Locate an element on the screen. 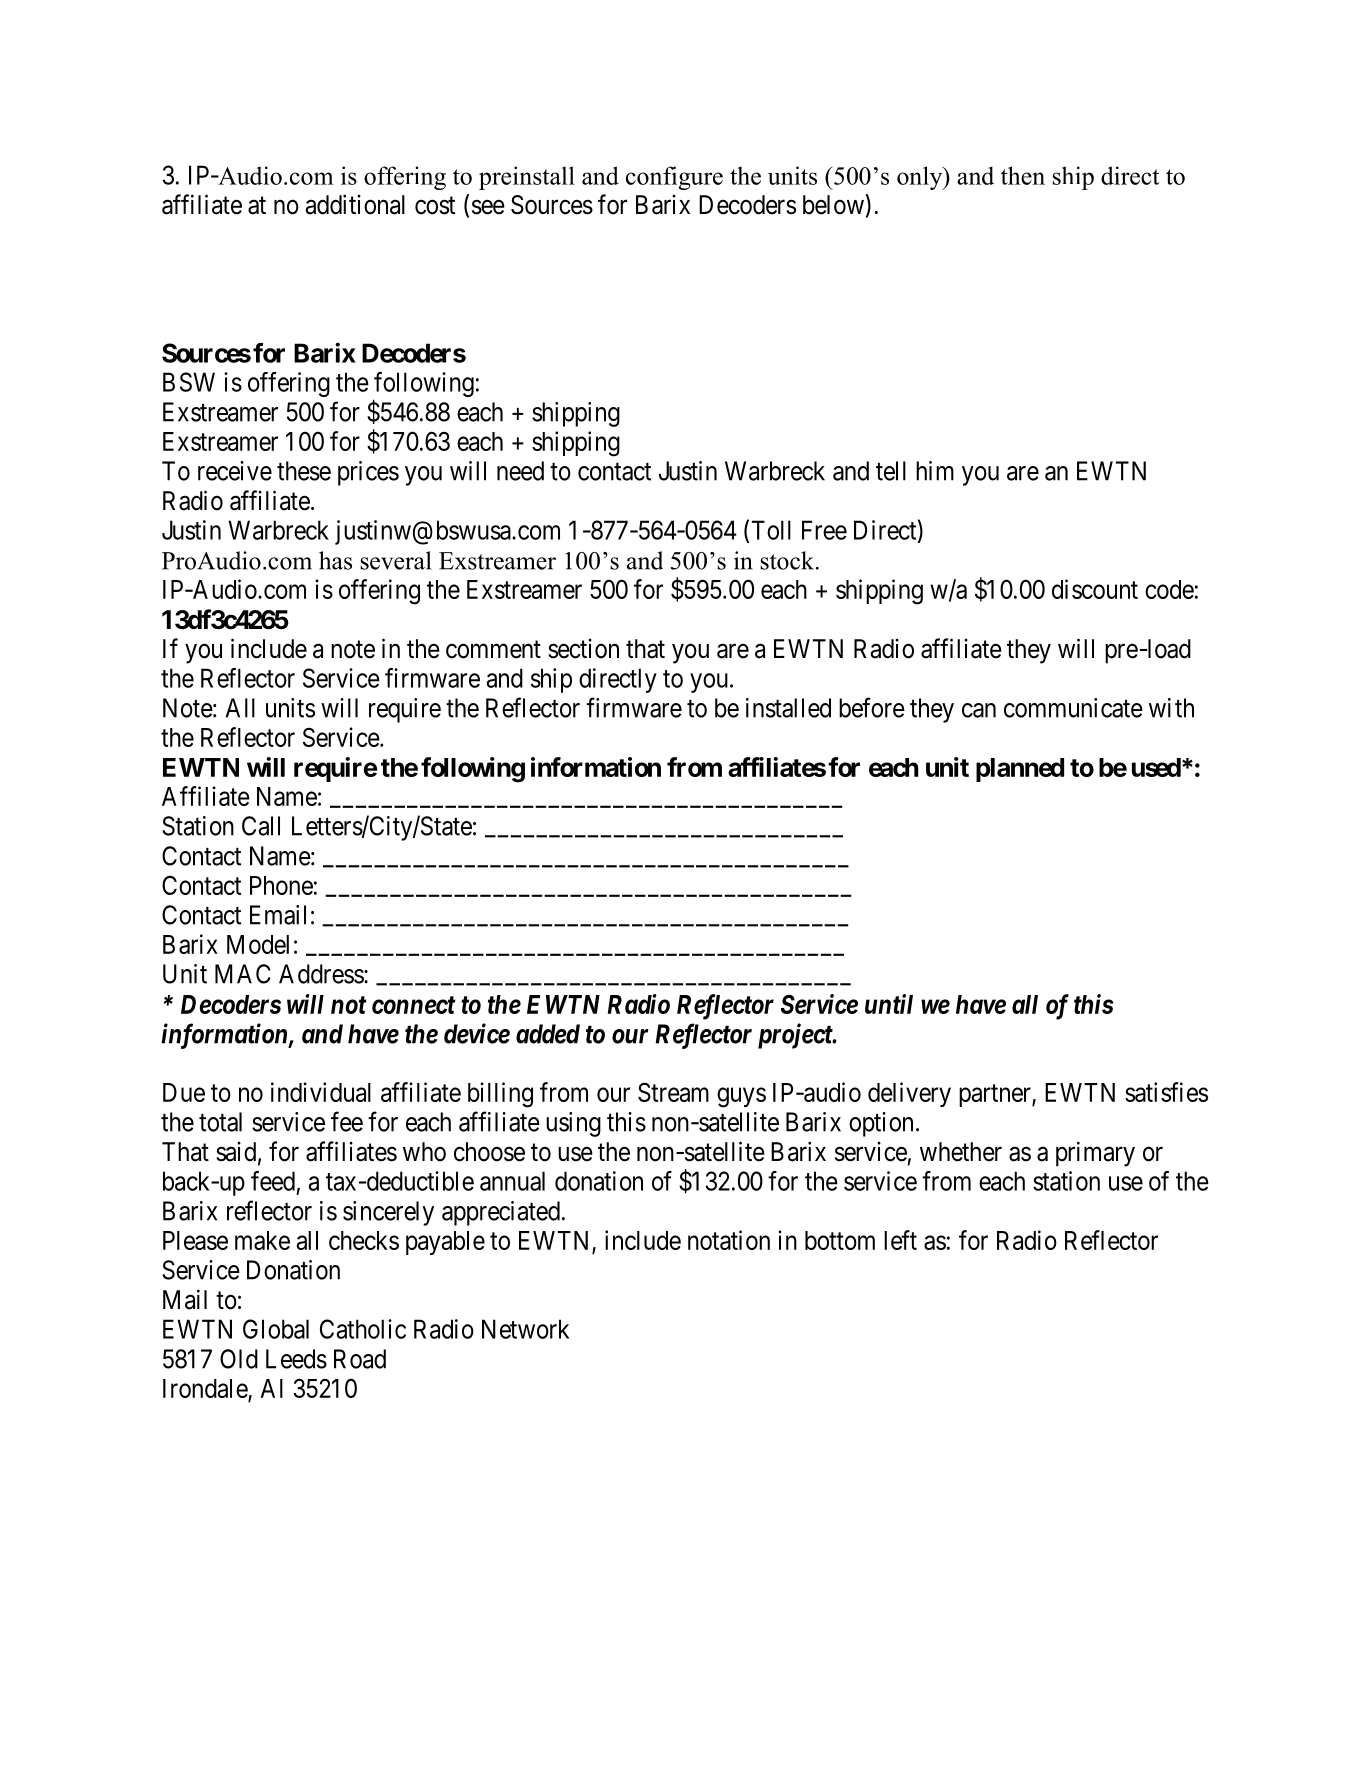  then is located at coordinates (1023, 175).
